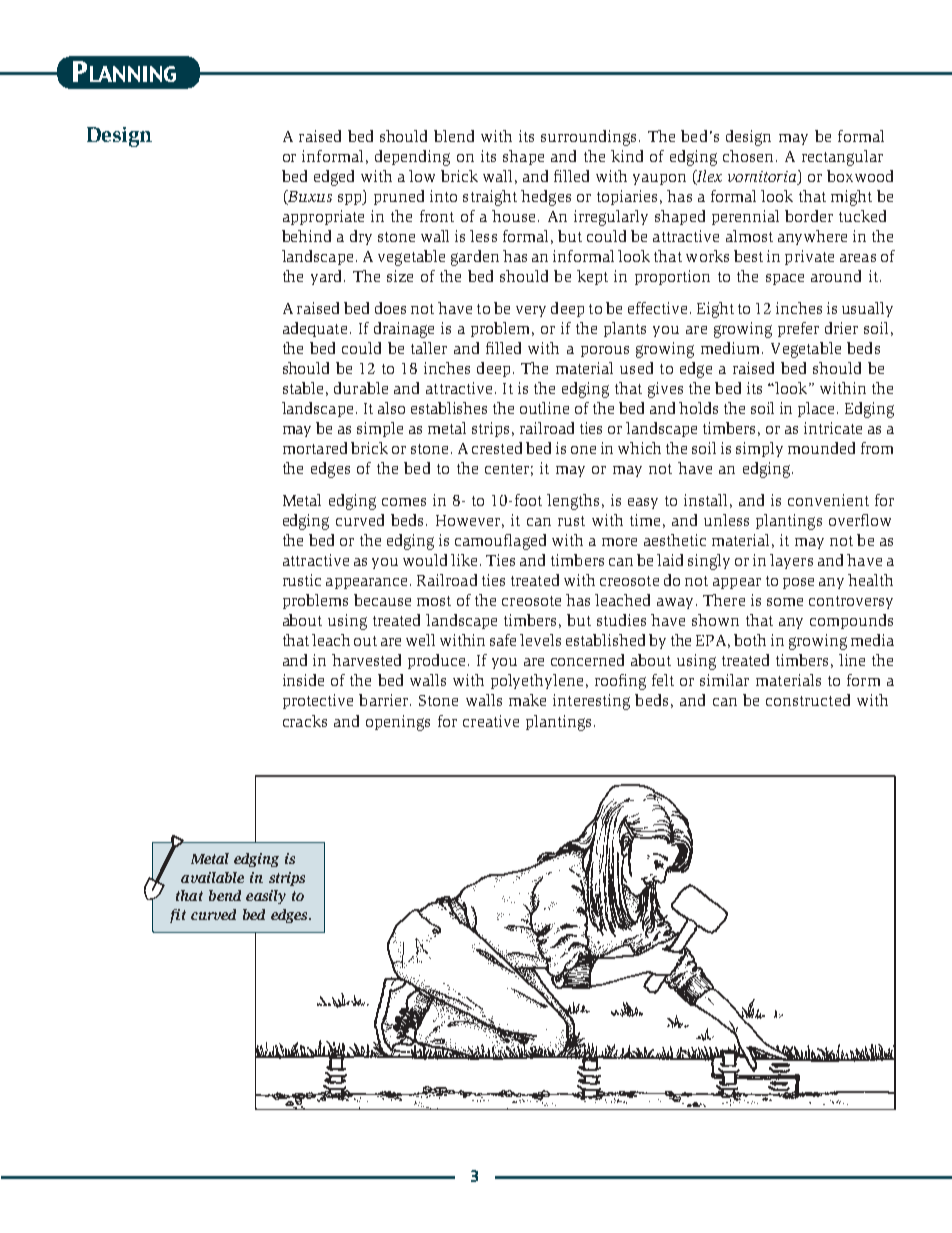 The height and width of the screenshot is (1233, 952). I want to click on constructed, so click(808, 700).
